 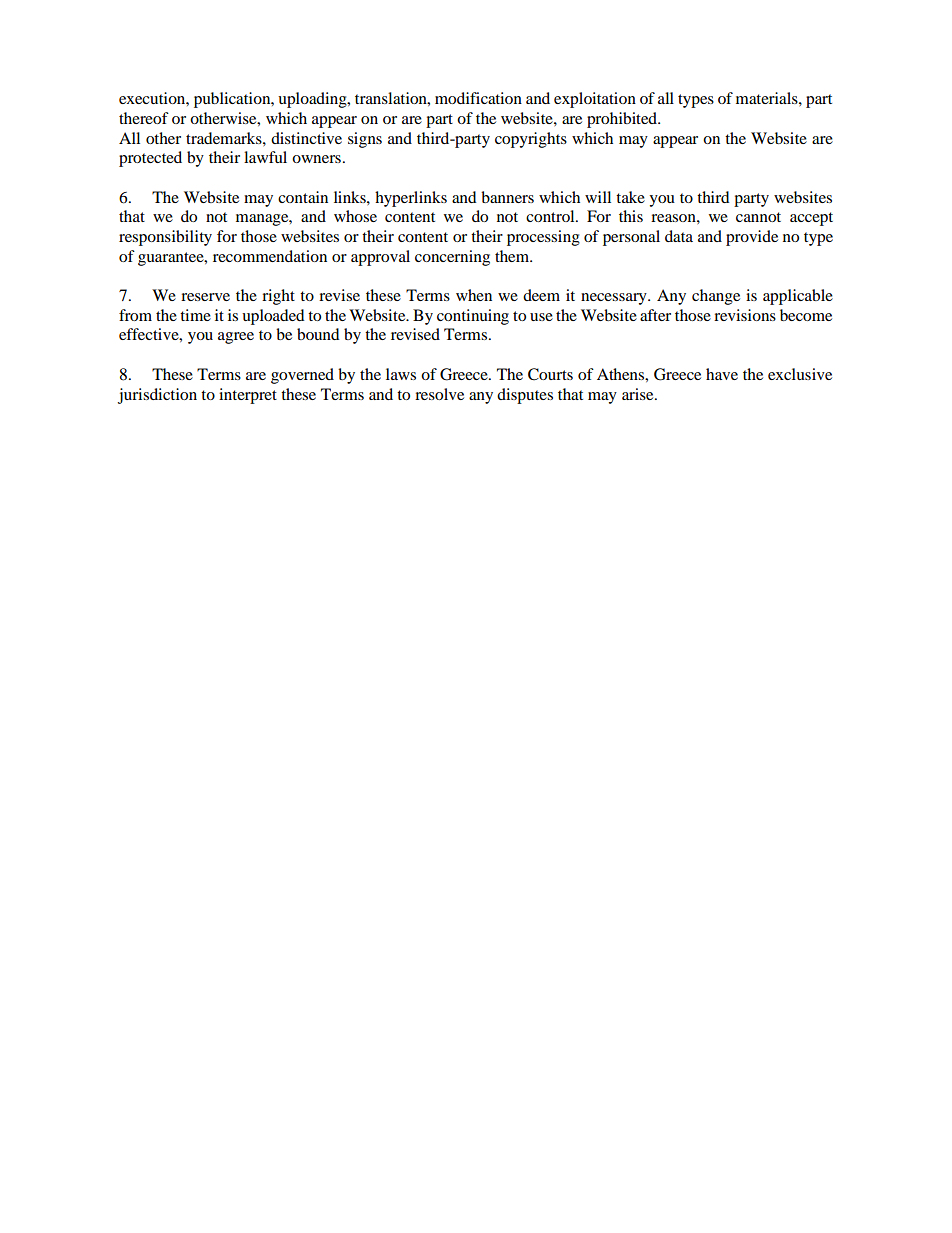 What do you see at coordinates (722, 374) in the screenshot?
I see `have` at bounding box center [722, 374].
